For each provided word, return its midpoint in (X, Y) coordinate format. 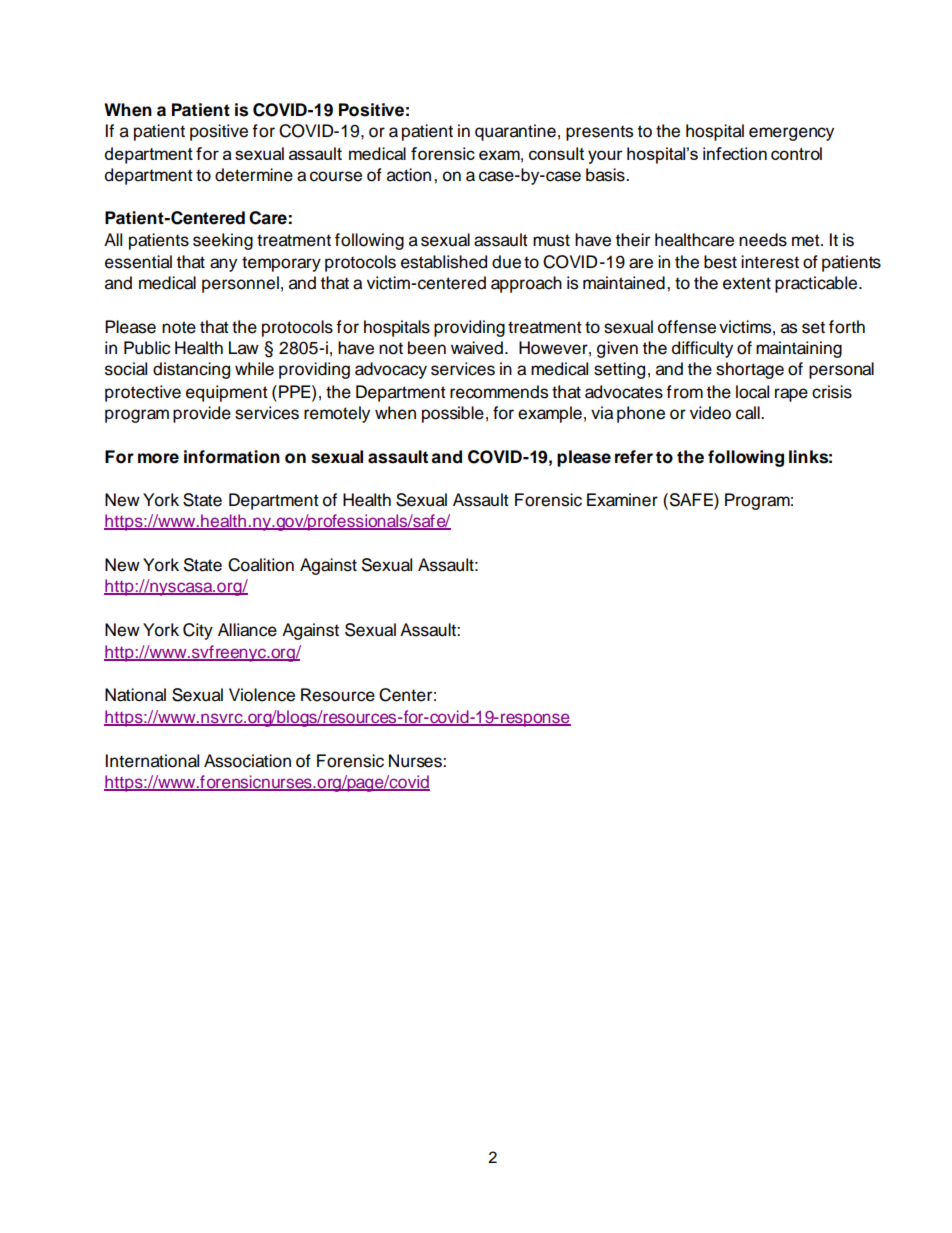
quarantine (515, 132)
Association (247, 761)
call (749, 413)
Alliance (247, 630)
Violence (262, 695)
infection (735, 153)
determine (254, 175)
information (232, 457)
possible (453, 414)
